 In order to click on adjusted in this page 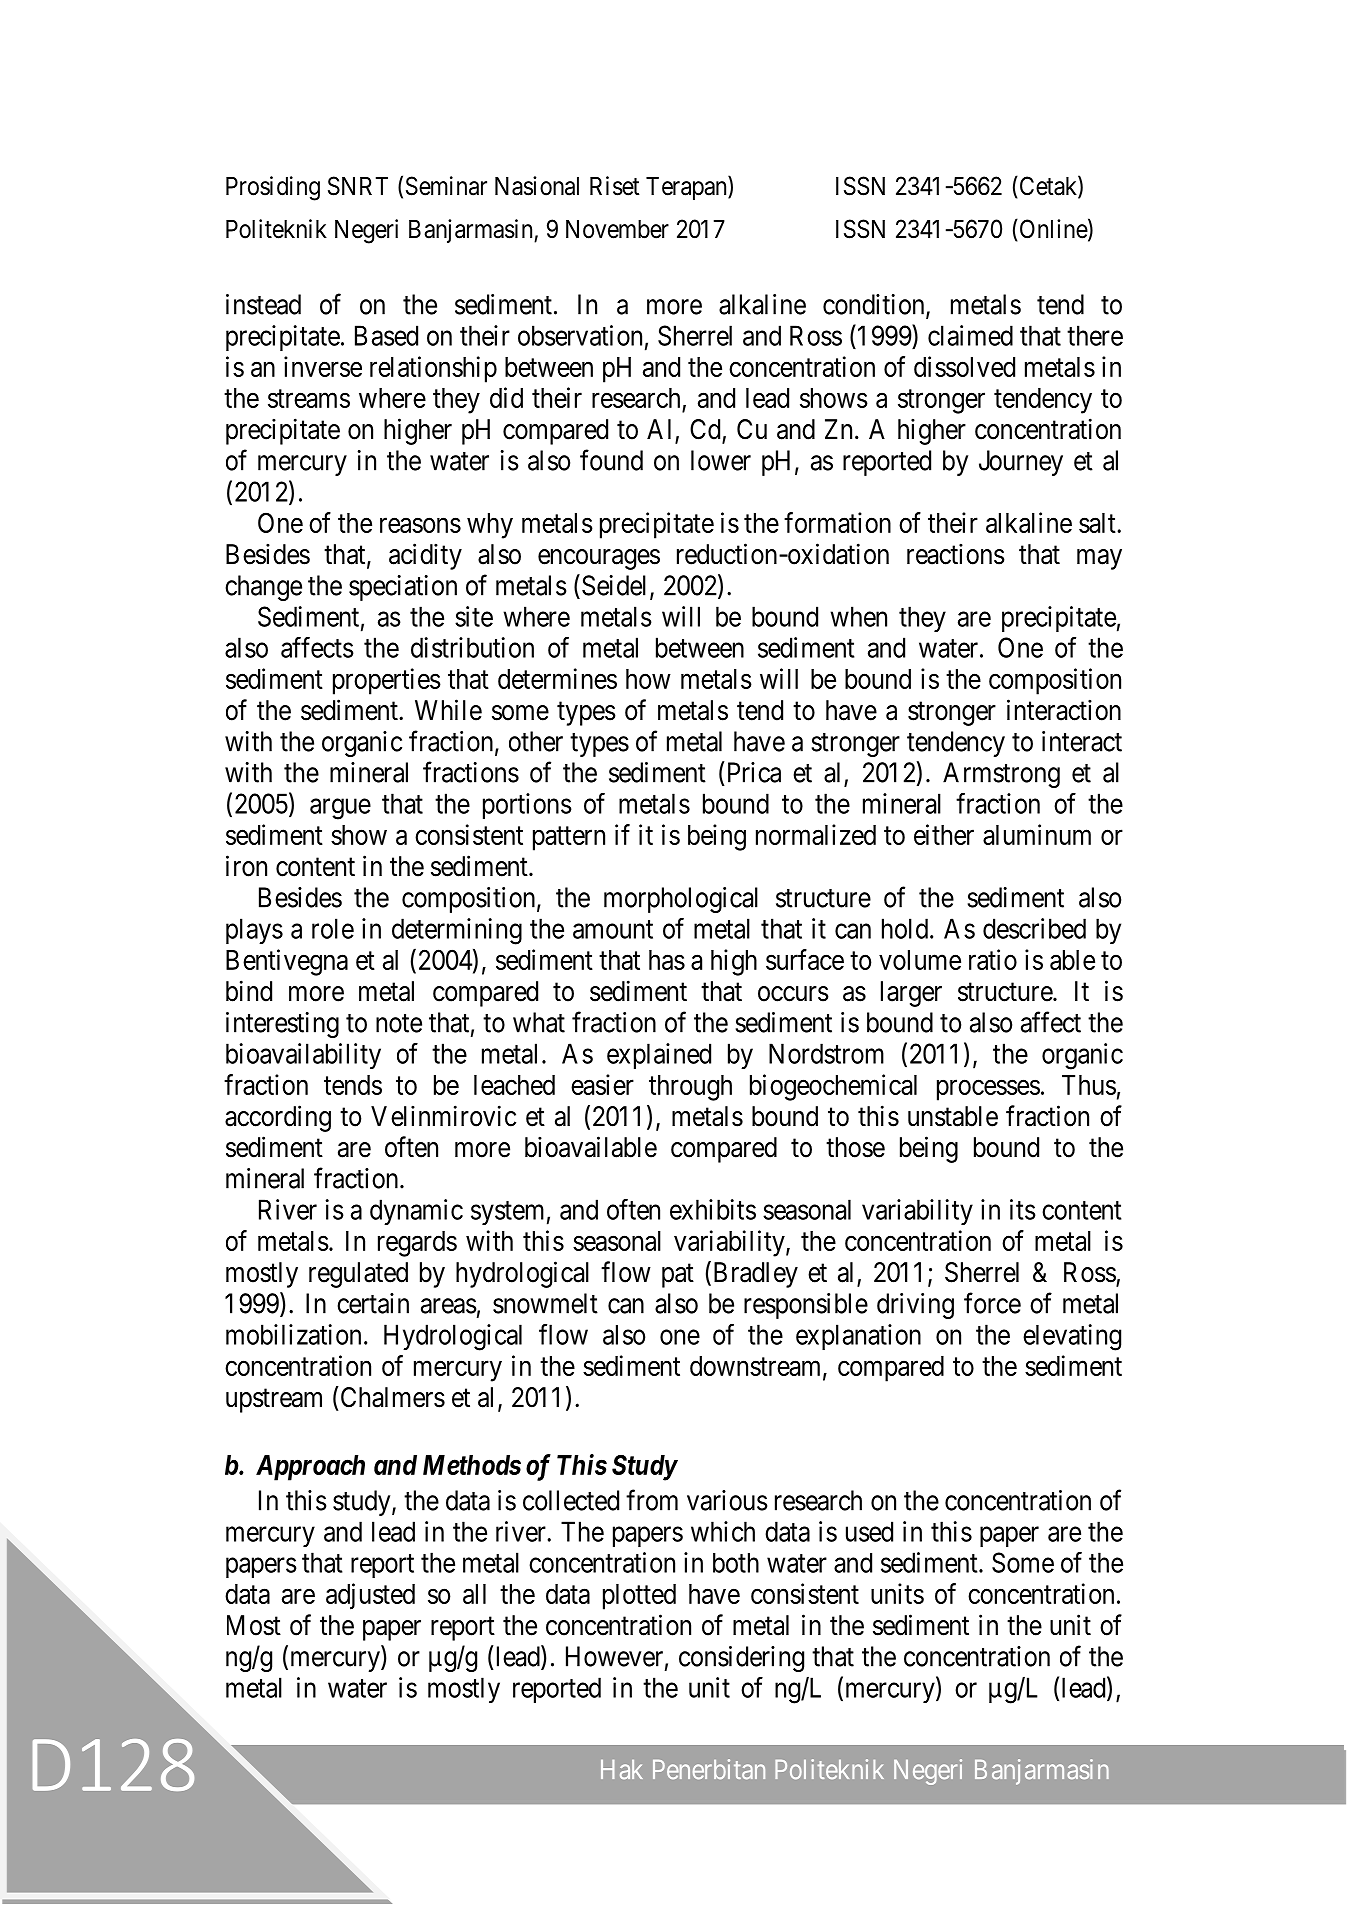, I will do `click(370, 1596)`.
